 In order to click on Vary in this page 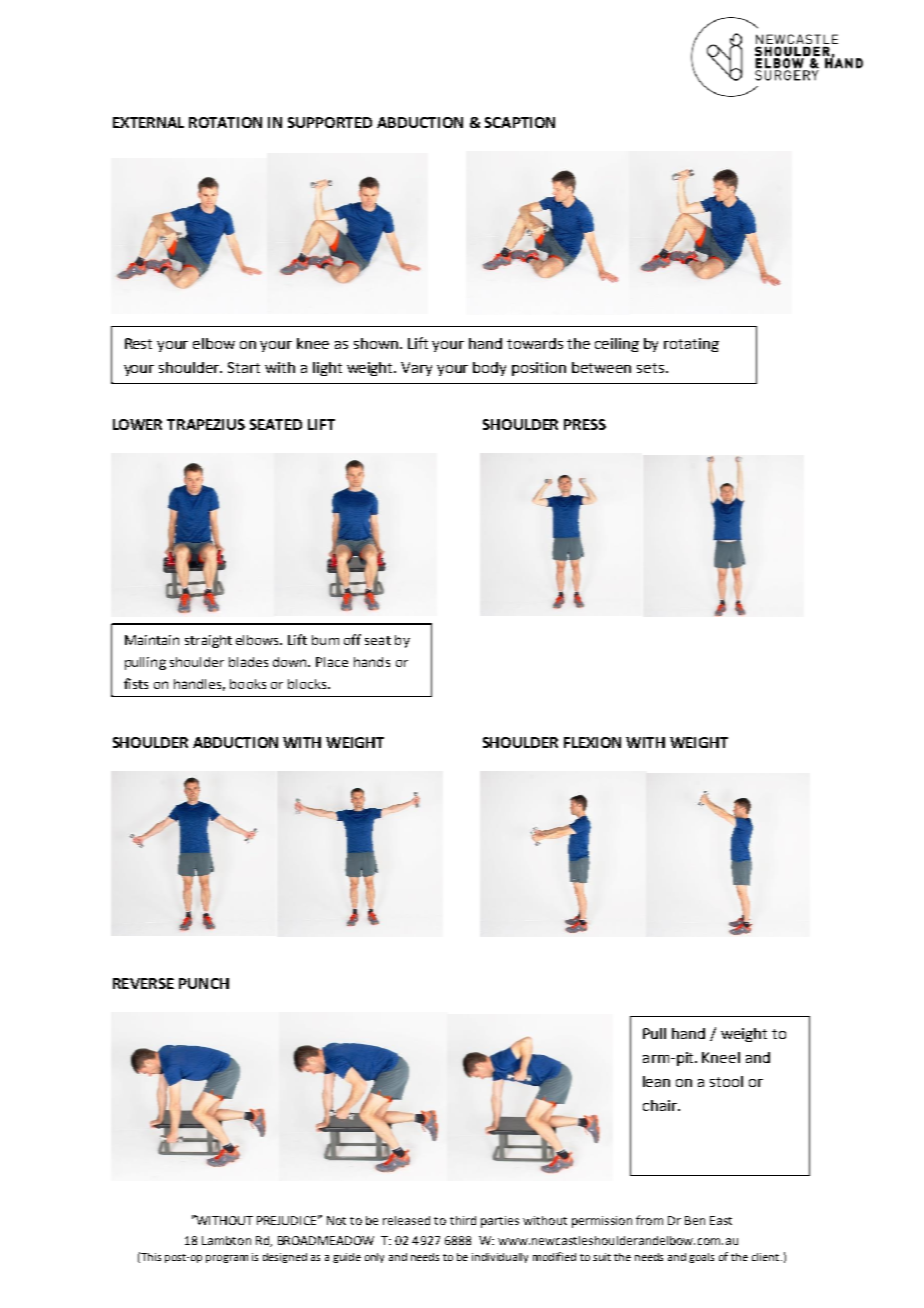, I will do `click(416, 369)`.
